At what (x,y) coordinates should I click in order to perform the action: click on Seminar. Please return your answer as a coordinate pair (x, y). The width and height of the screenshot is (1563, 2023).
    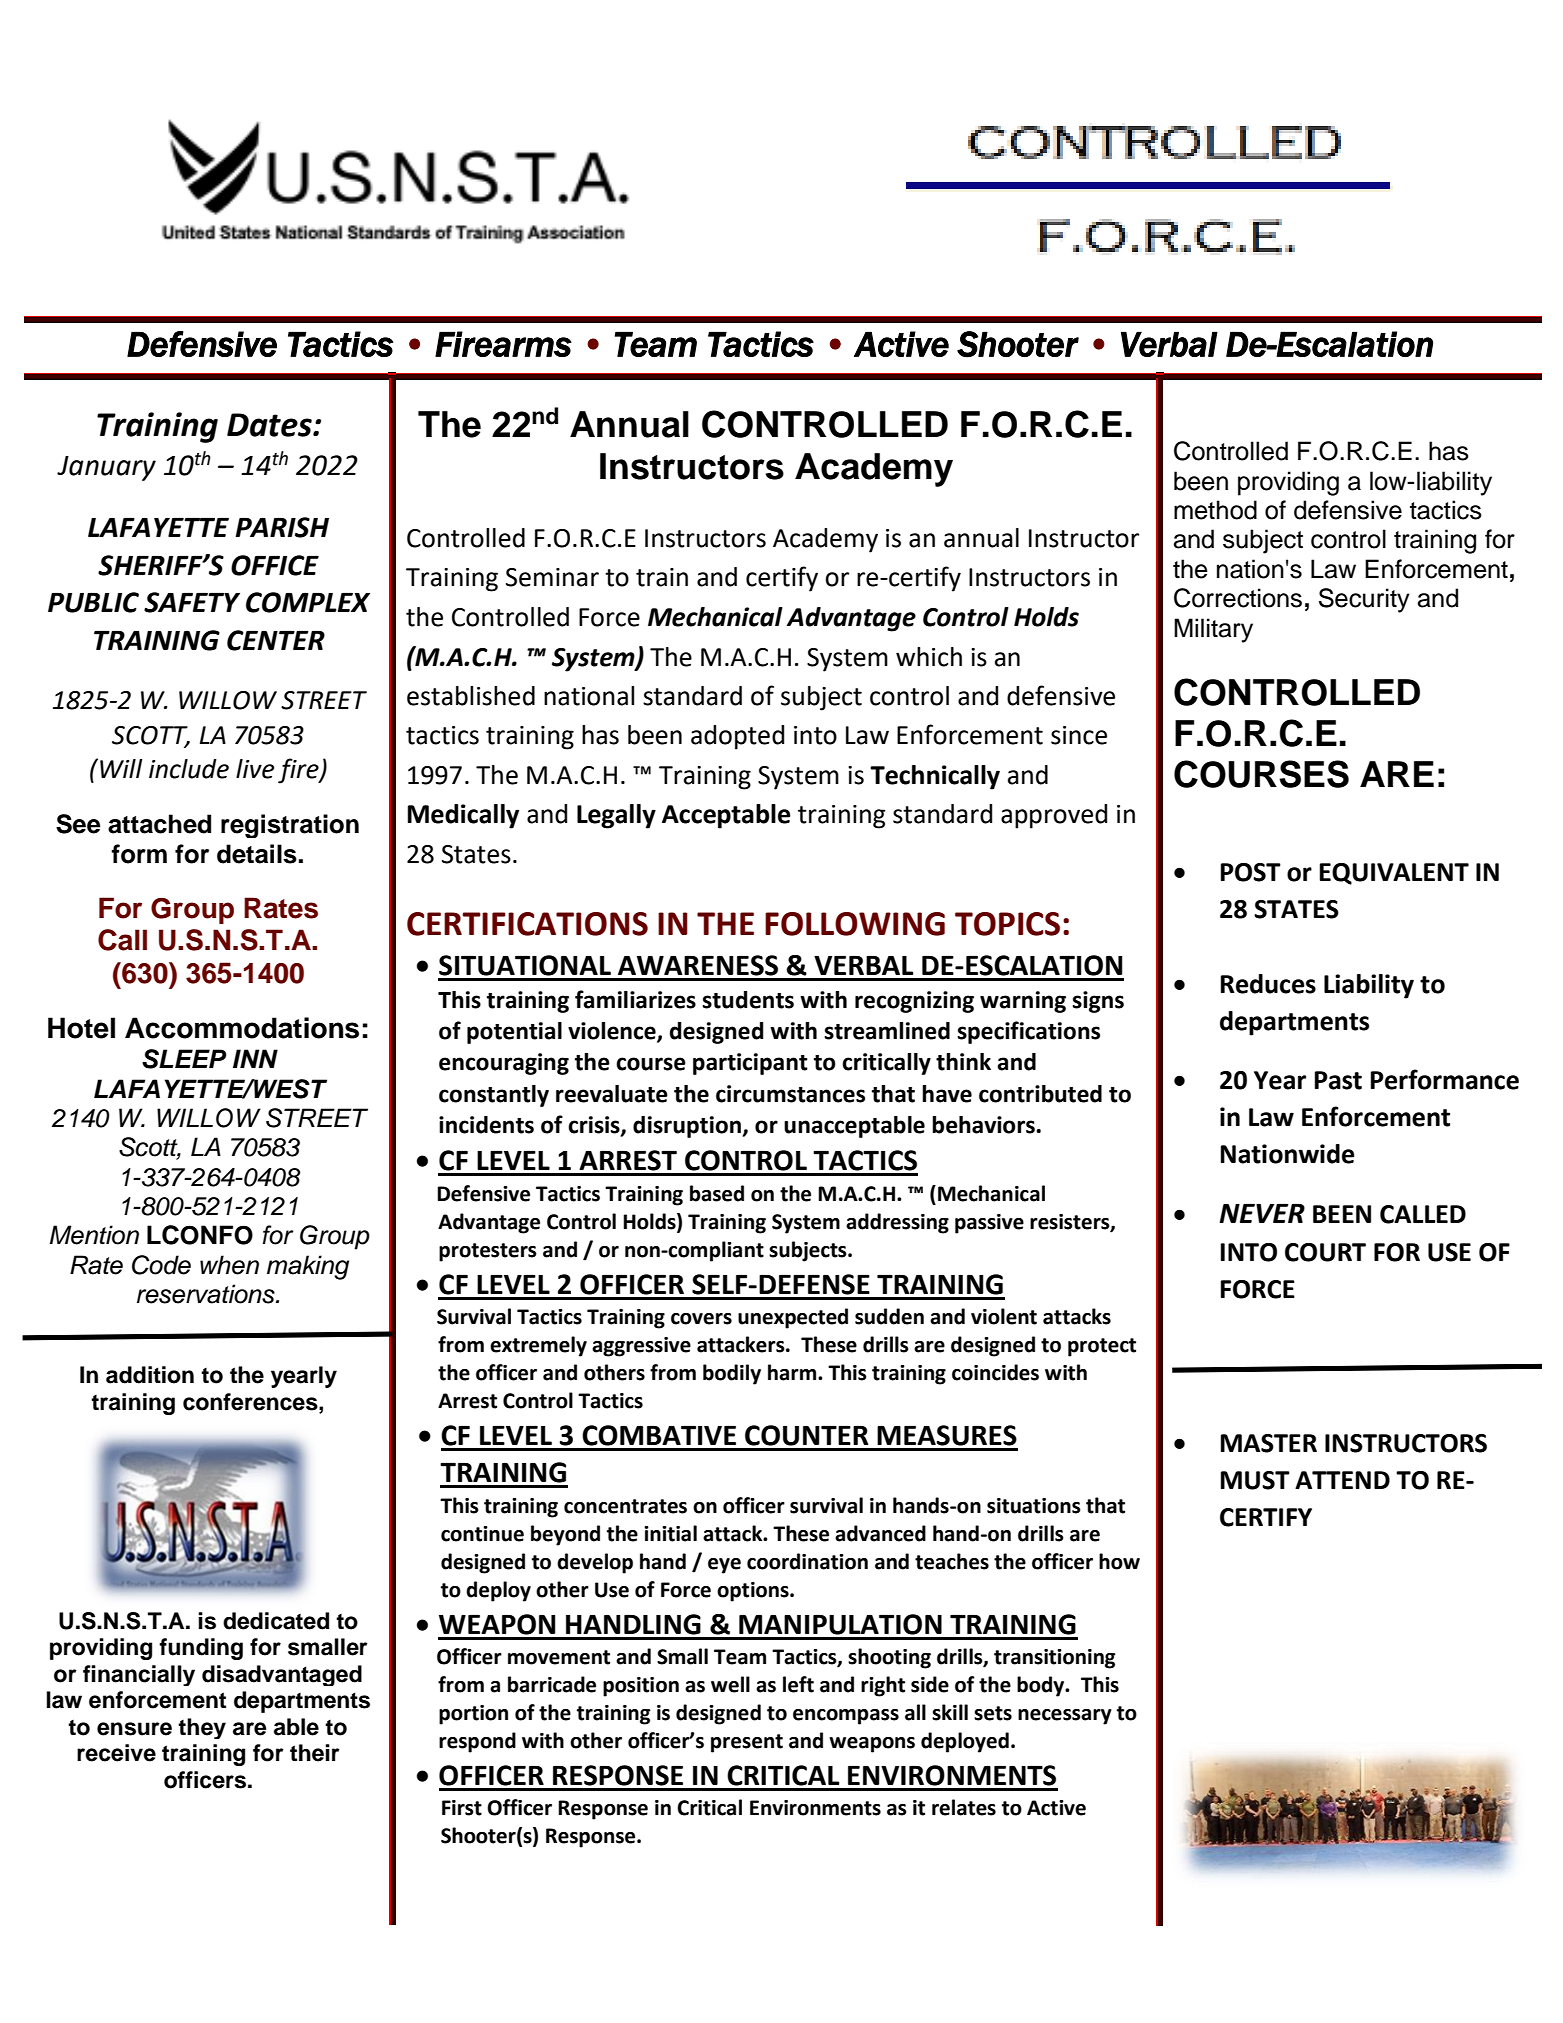
    Looking at the image, I should click on (552, 577).
